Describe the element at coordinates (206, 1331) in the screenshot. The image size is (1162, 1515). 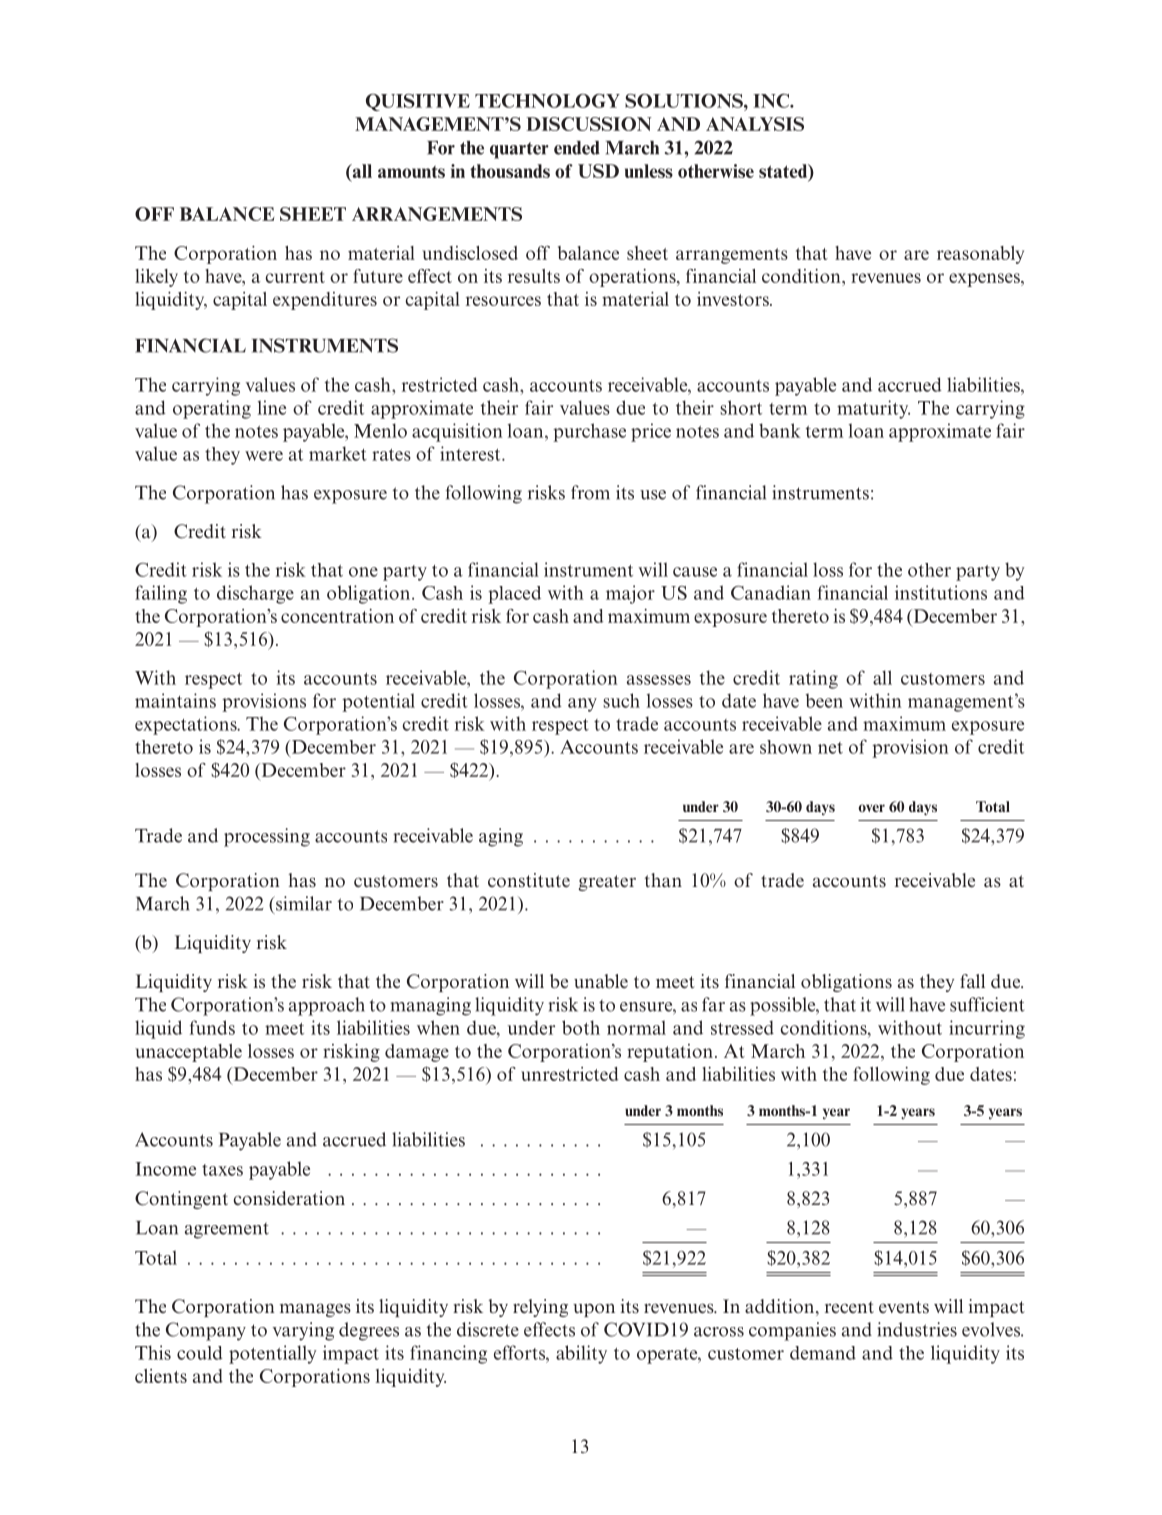
I see `Company` at that location.
